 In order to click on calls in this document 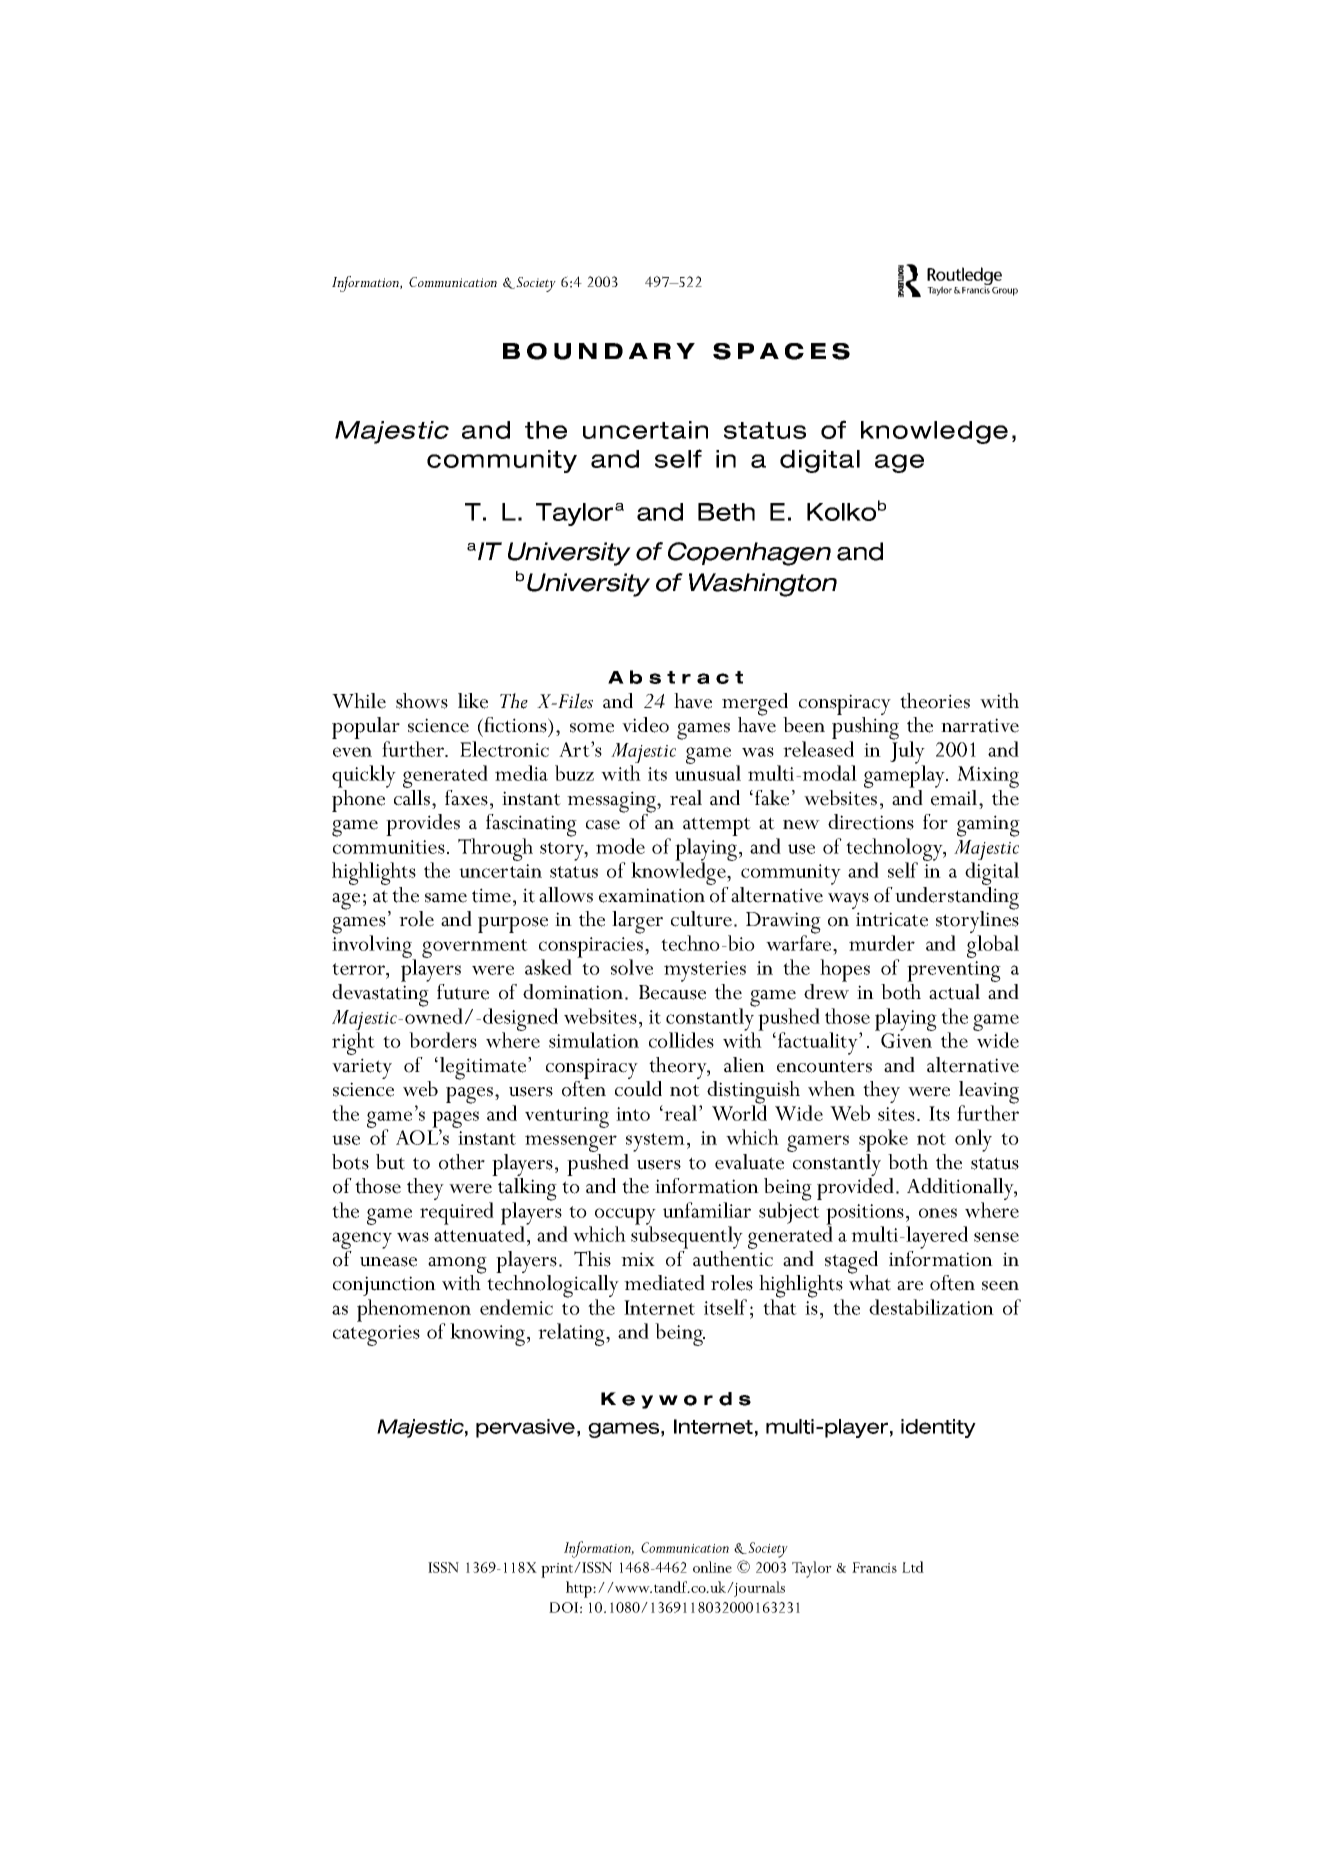, I will do `click(412, 796)`.
